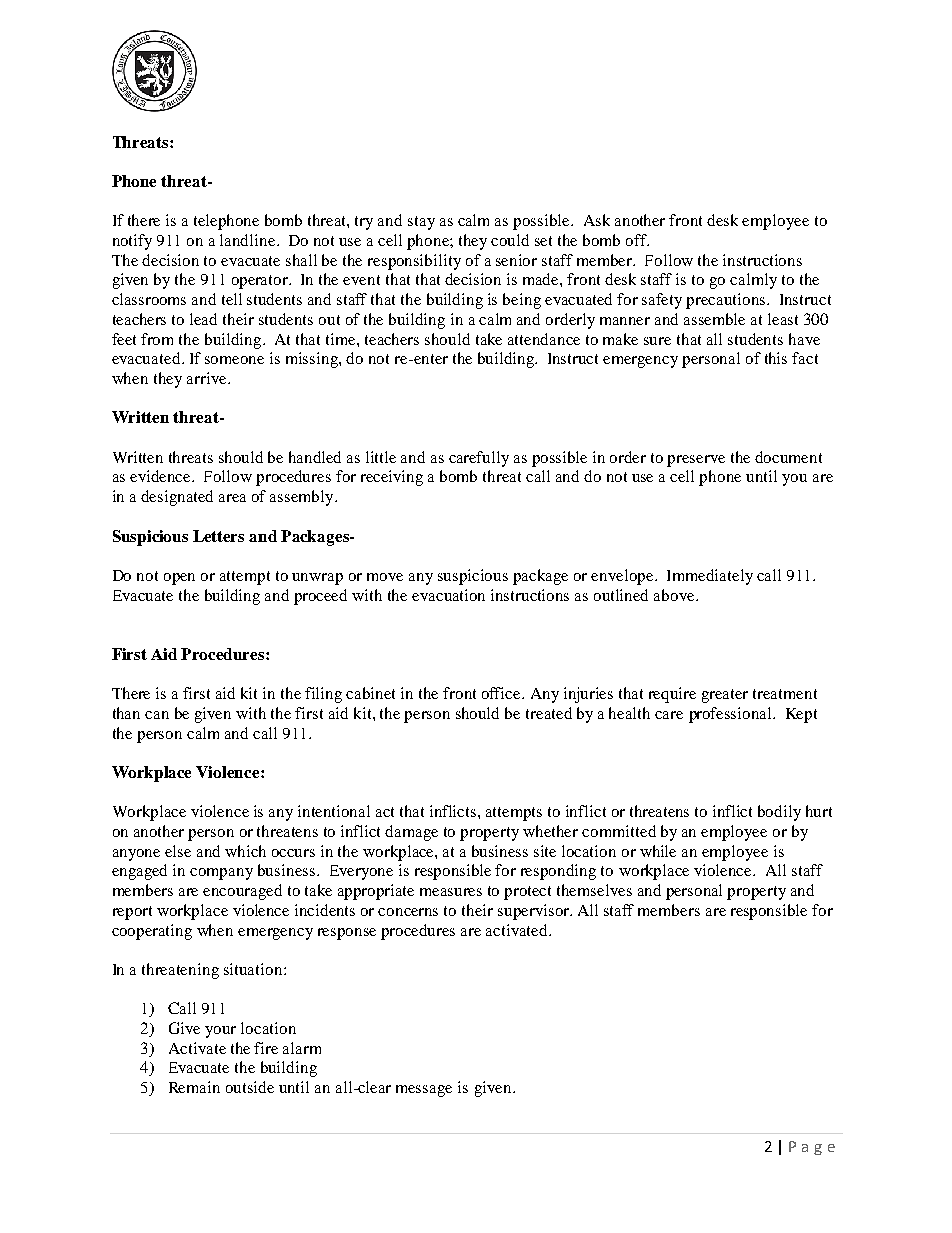 The height and width of the screenshot is (1233, 952). What do you see at coordinates (249, 240) in the screenshot?
I see `landline` at bounding box center [249, 240].
